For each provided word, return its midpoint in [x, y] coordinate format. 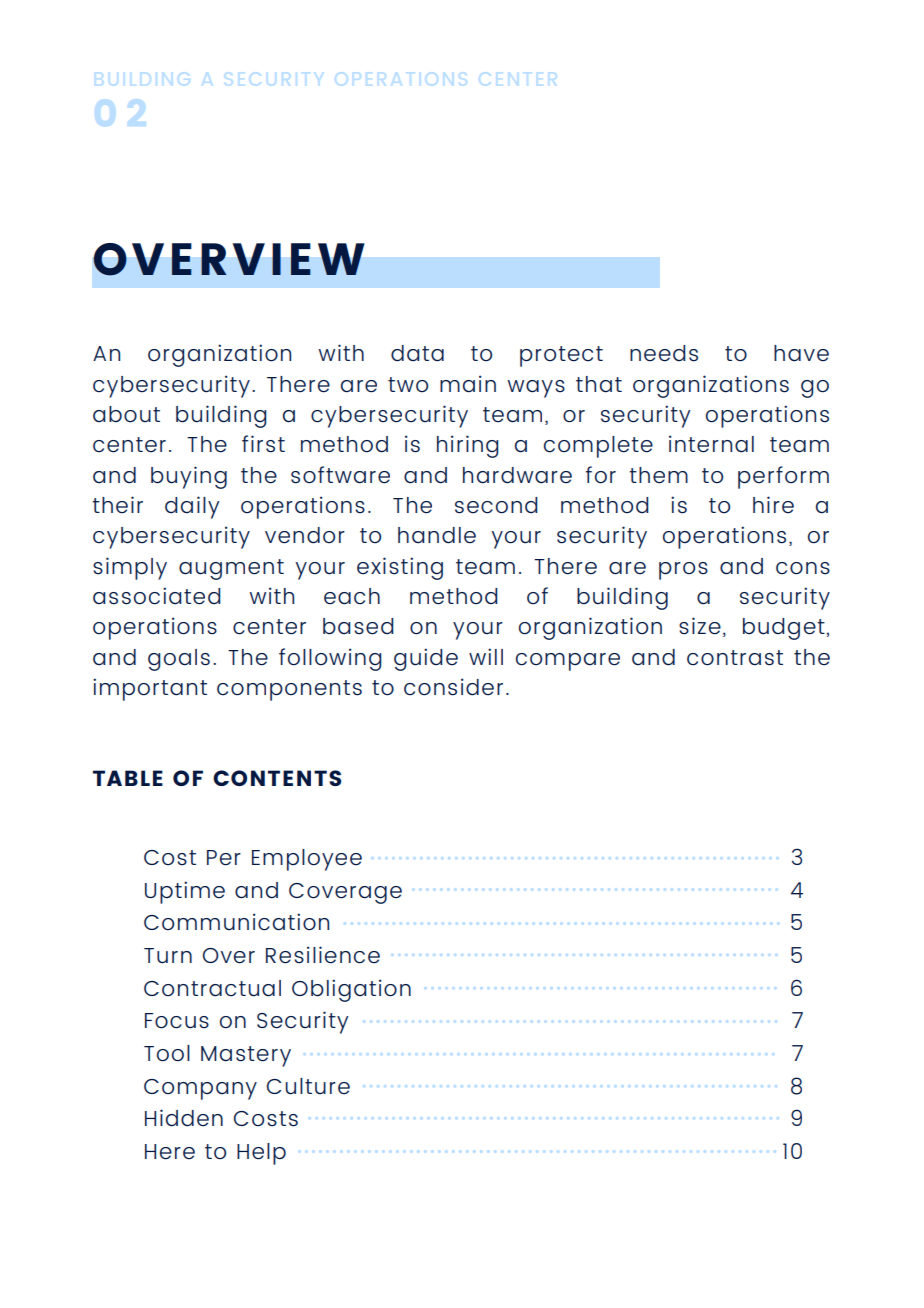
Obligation [351, 990]
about [126, 414]
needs [664, 353]
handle [437, 535]
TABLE [128, 778]
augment [231, 569]
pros [683, 571]
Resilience [323, 955]
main [468, 384]
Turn [168, 956]
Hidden [184, 1118]
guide [426, 659]
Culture [308, 1086]
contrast [735, 658]
